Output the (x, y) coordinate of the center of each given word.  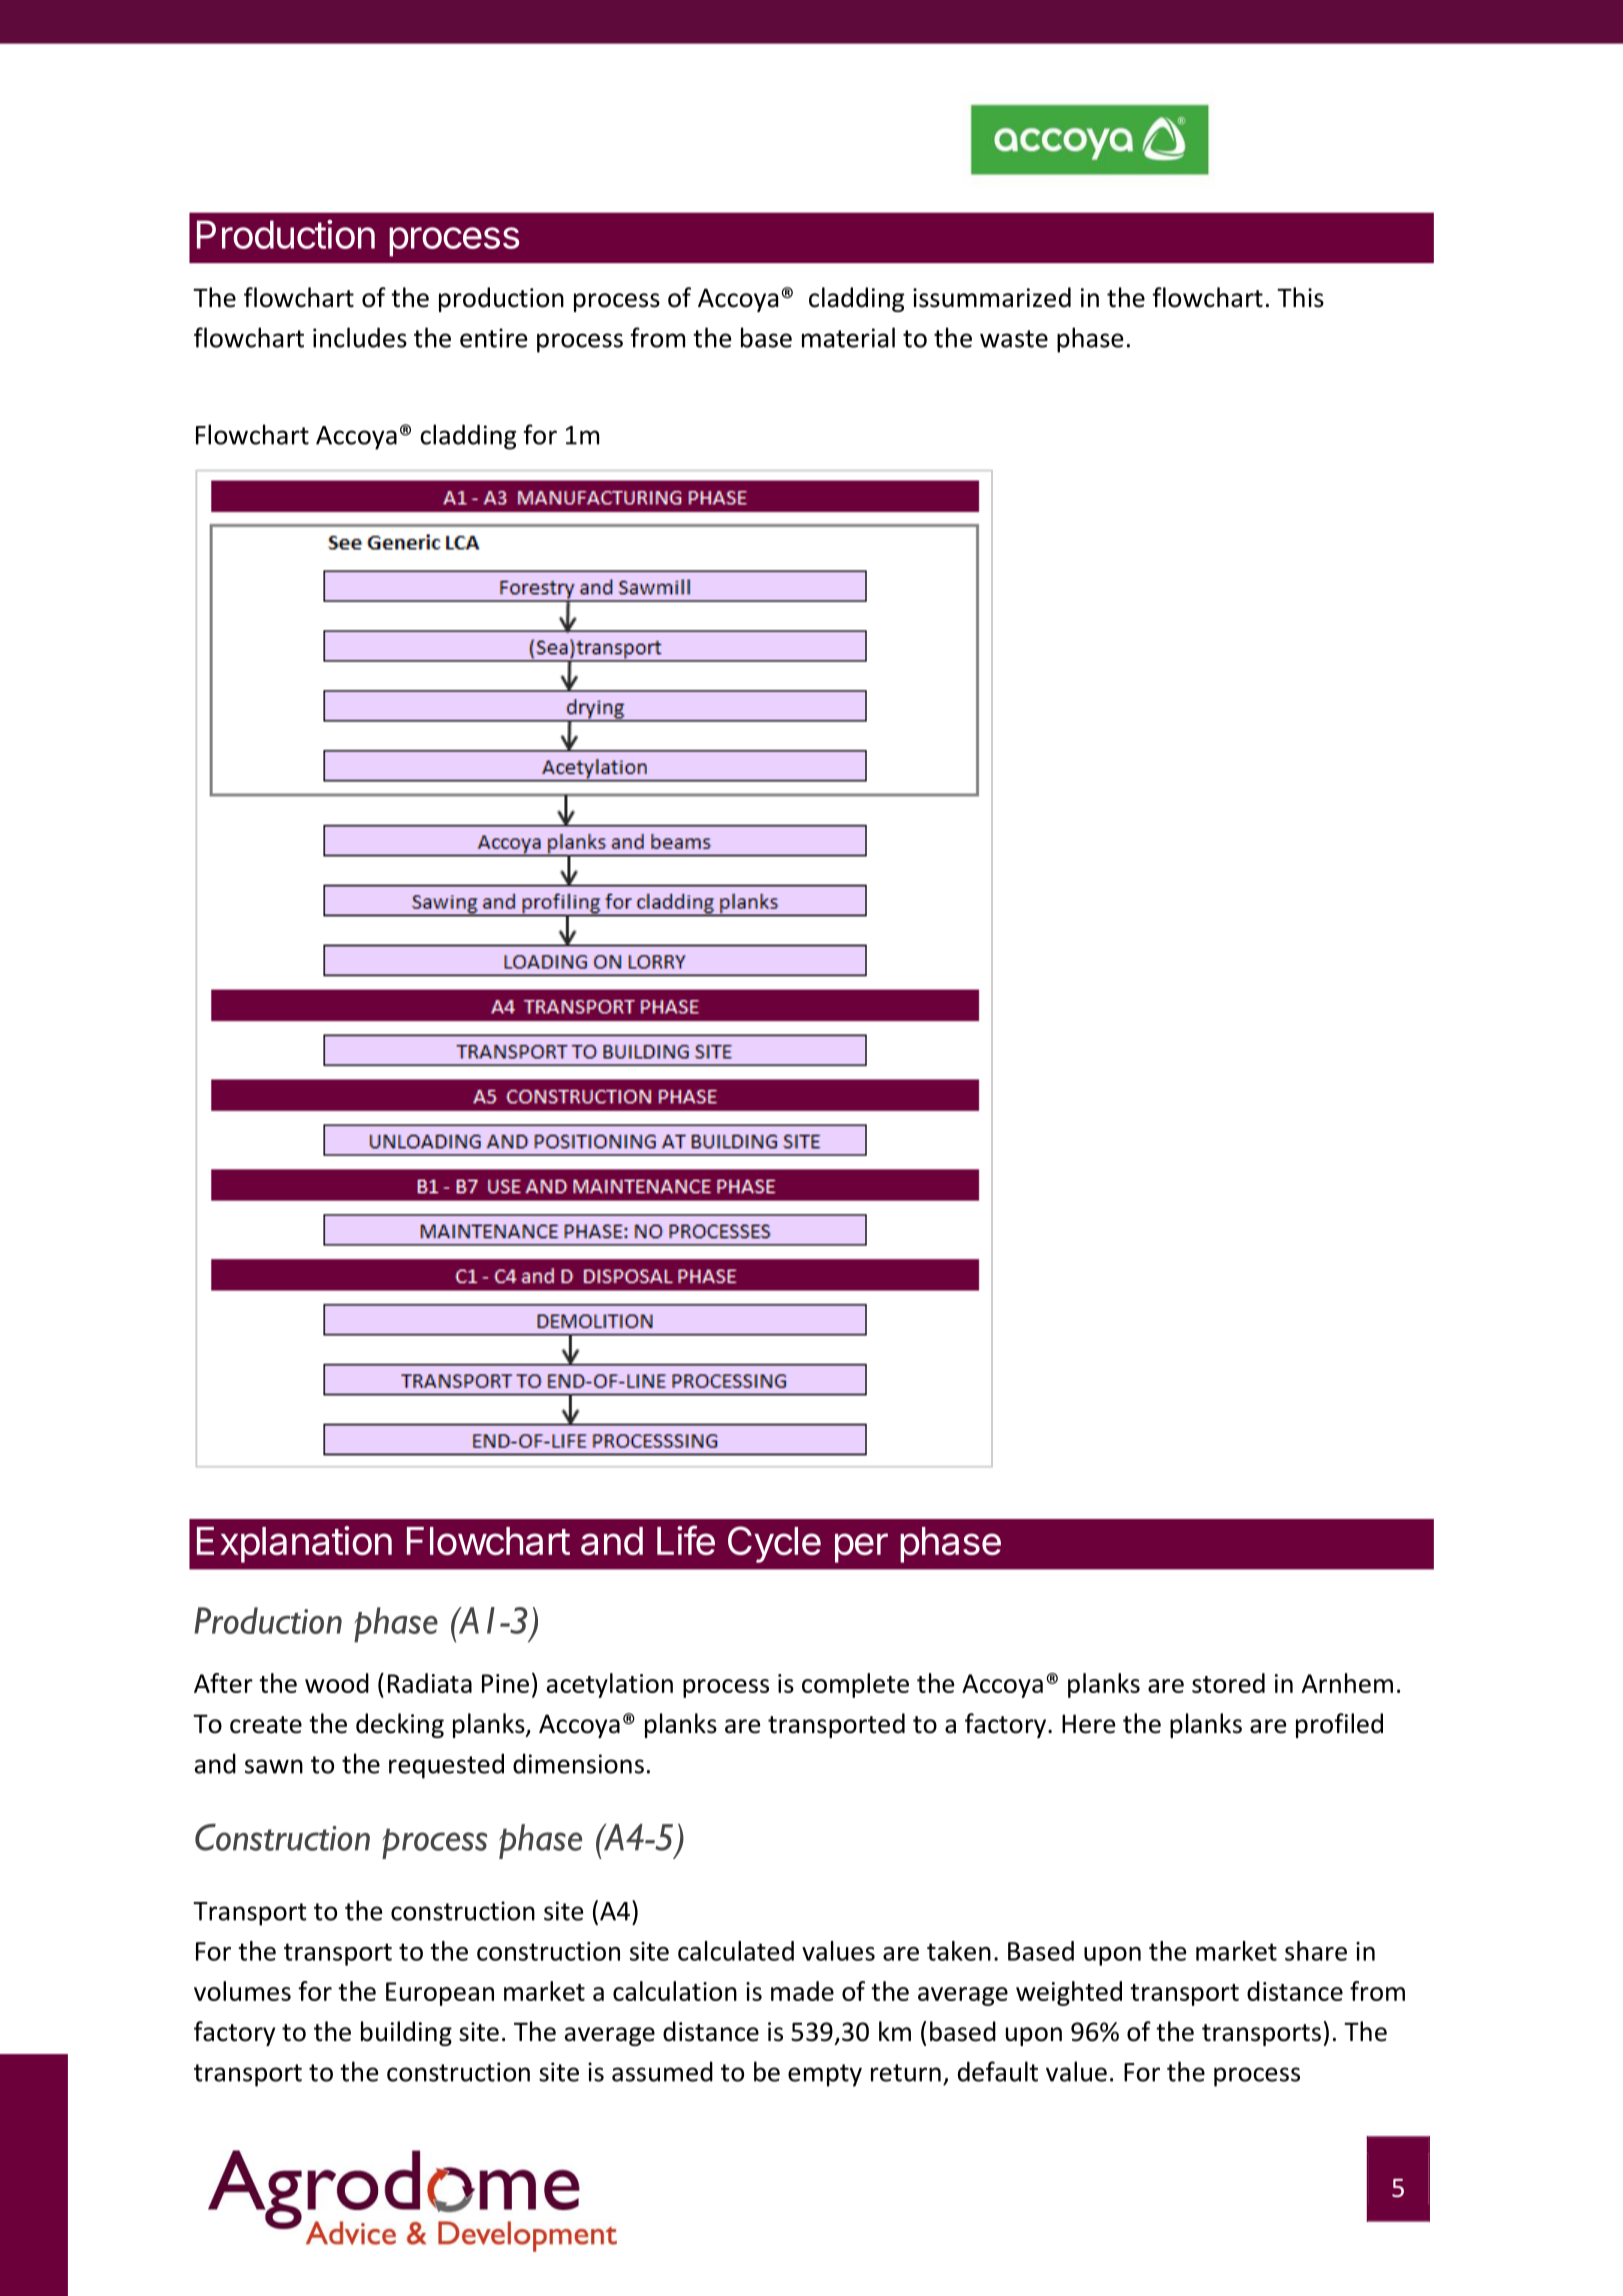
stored (1228, 1683)
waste (1014, 339)
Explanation (294, 1544)
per (861, 1548)
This (1300, 297)
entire (493, 338)
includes (360, 337)
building (406, 2033)
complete (855, 1685)
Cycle (774, 1544)
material (848, 337)
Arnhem (1347, 1683)
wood (337, 1683)
